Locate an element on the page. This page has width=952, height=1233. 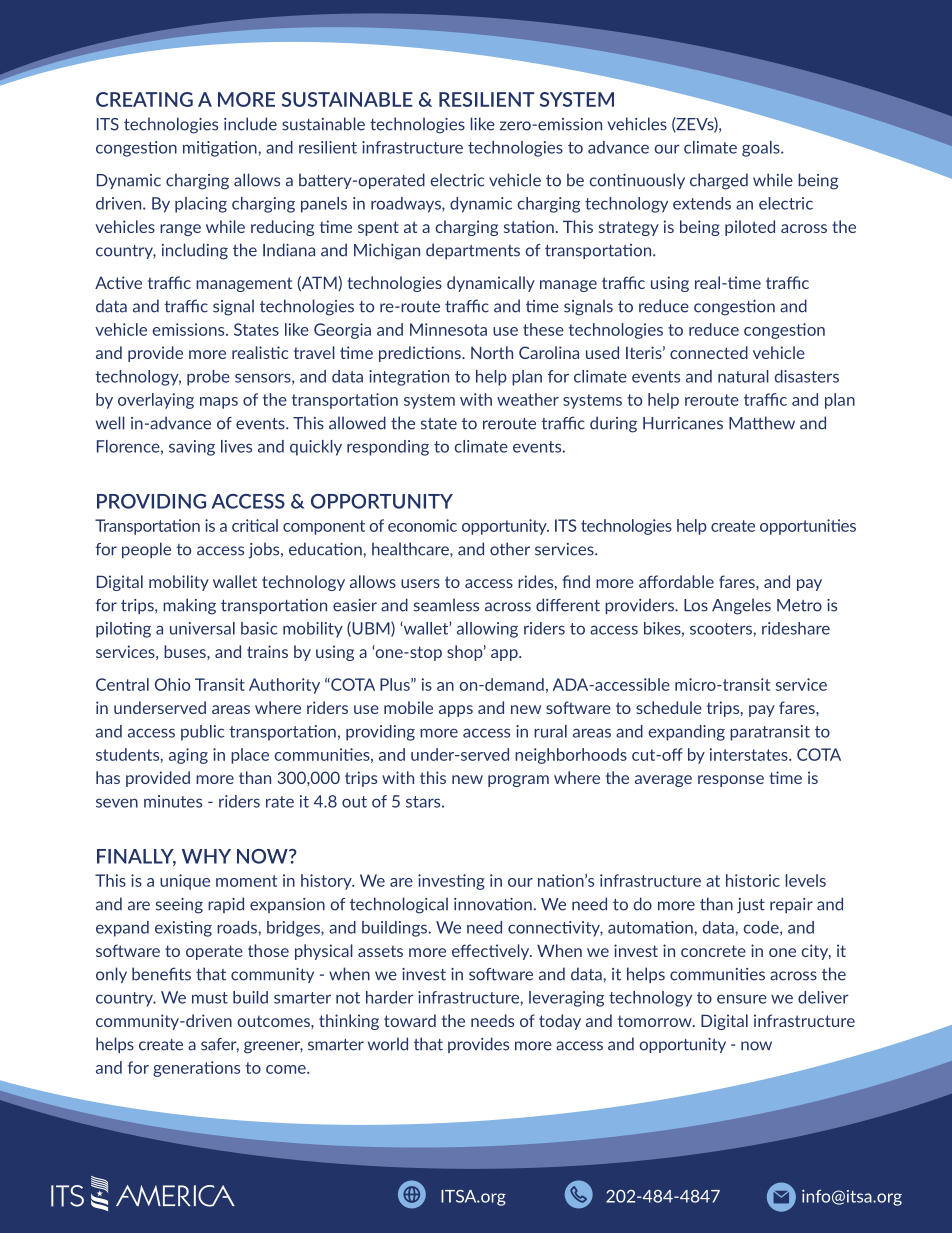
toward is located at coordinates (410, 1020).
